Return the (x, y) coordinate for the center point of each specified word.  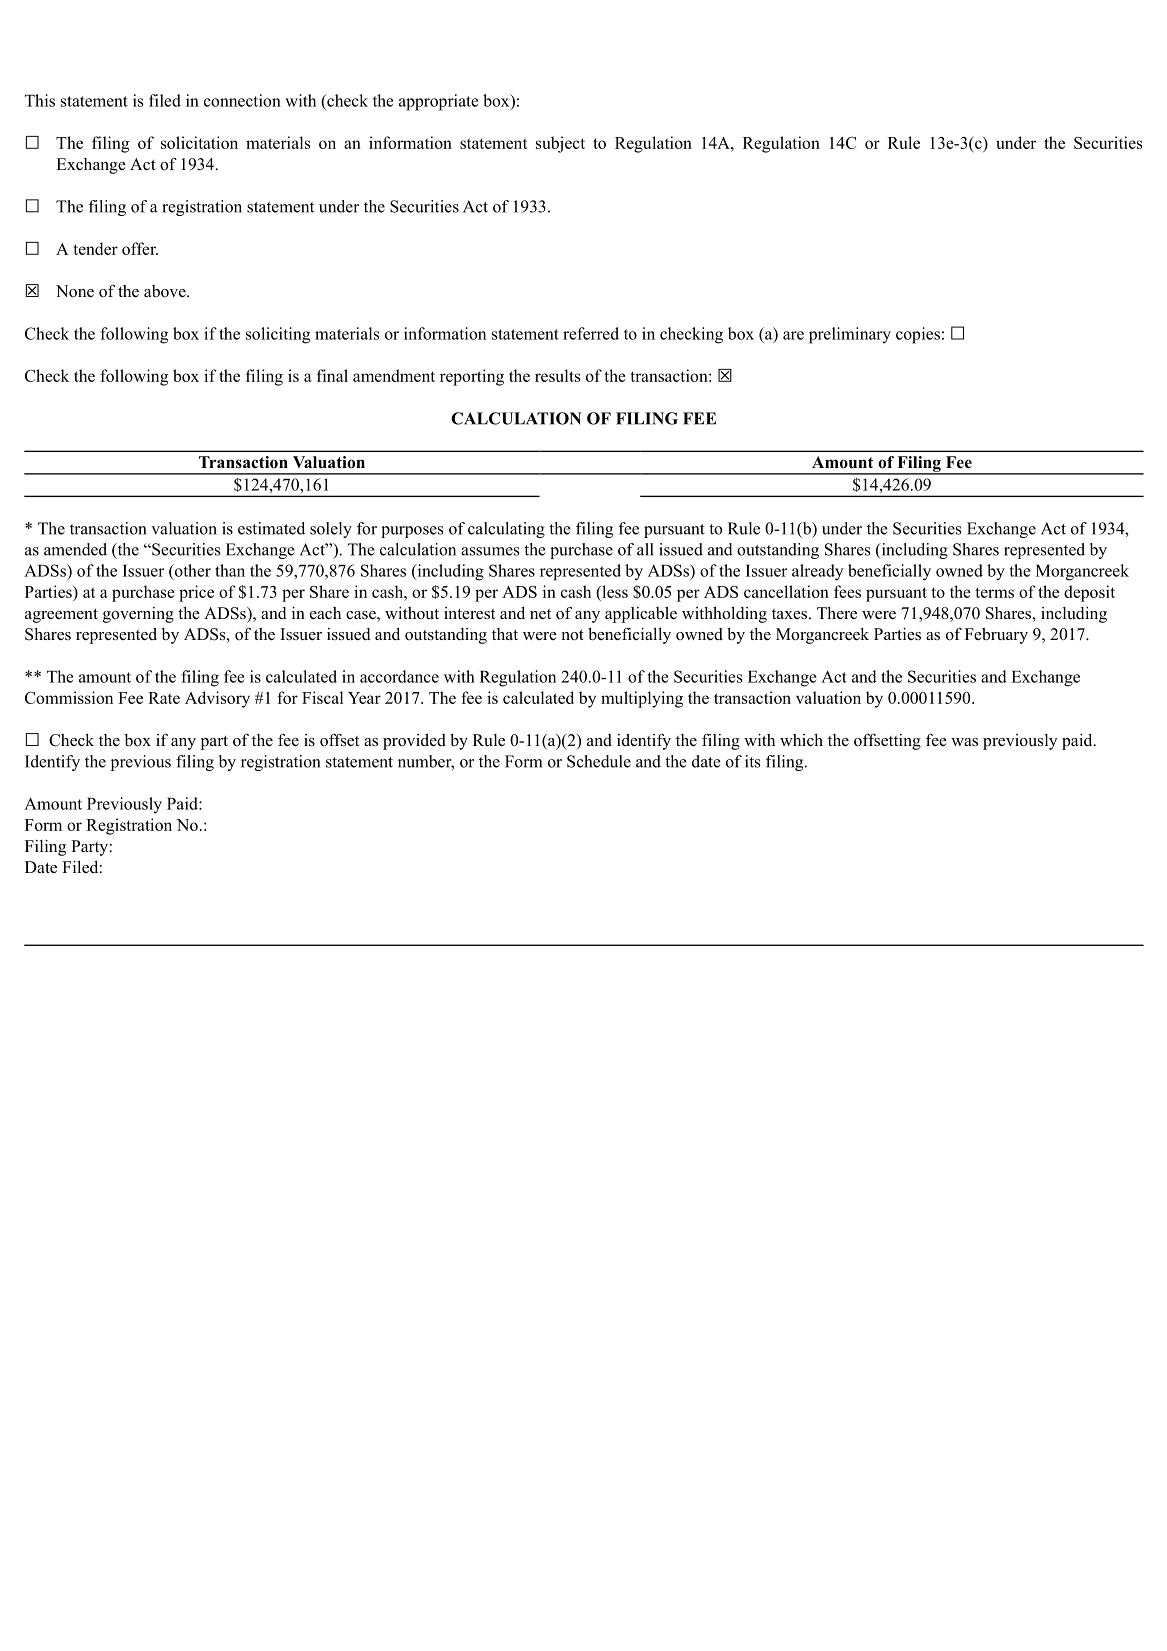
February (996, 636)
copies (918, 335)
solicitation (199, 142)
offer (140, 248)
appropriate (438, 102)
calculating (506, 530)
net (540, 614)
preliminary (850, 335)
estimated (271, 528)
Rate (164, 698)
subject (560, 144)
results (558, 375)
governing (138, 615)
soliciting (278, 335)
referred (591, 333)
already (817, 572)
